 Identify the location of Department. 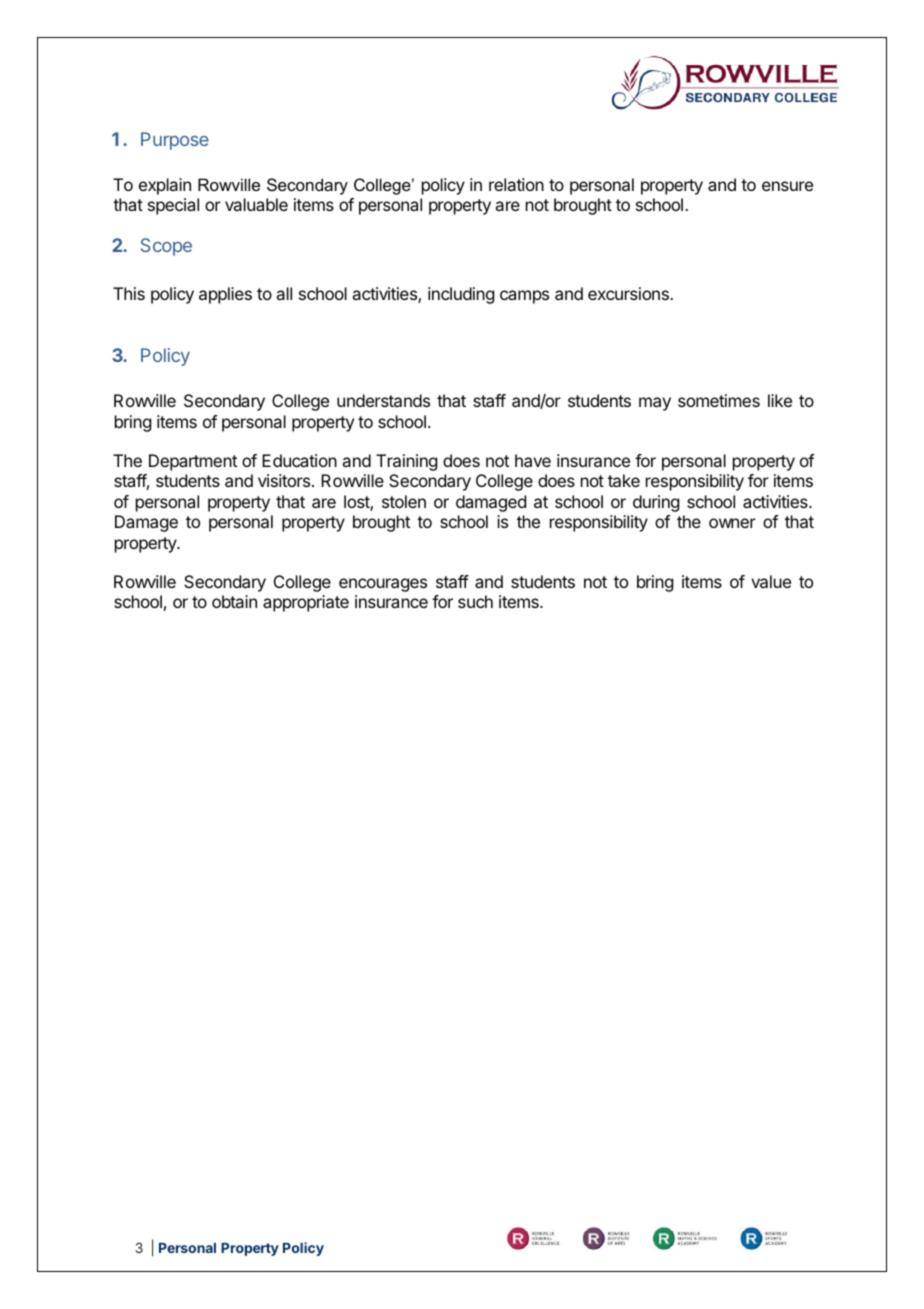
(193, 462).
